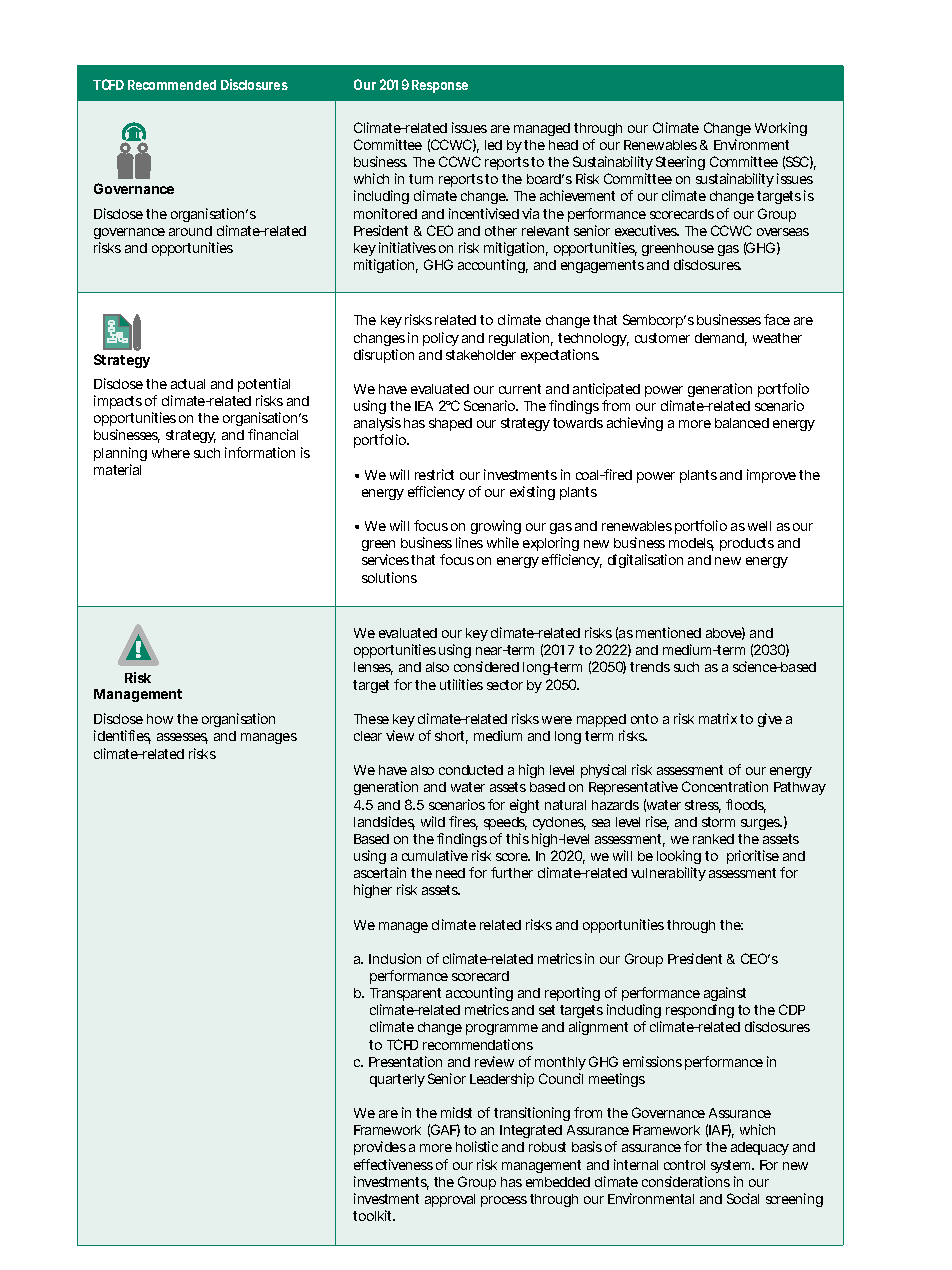 The width and height of the page is (952, 1270). I want to click on storm, so click(718, 822).
